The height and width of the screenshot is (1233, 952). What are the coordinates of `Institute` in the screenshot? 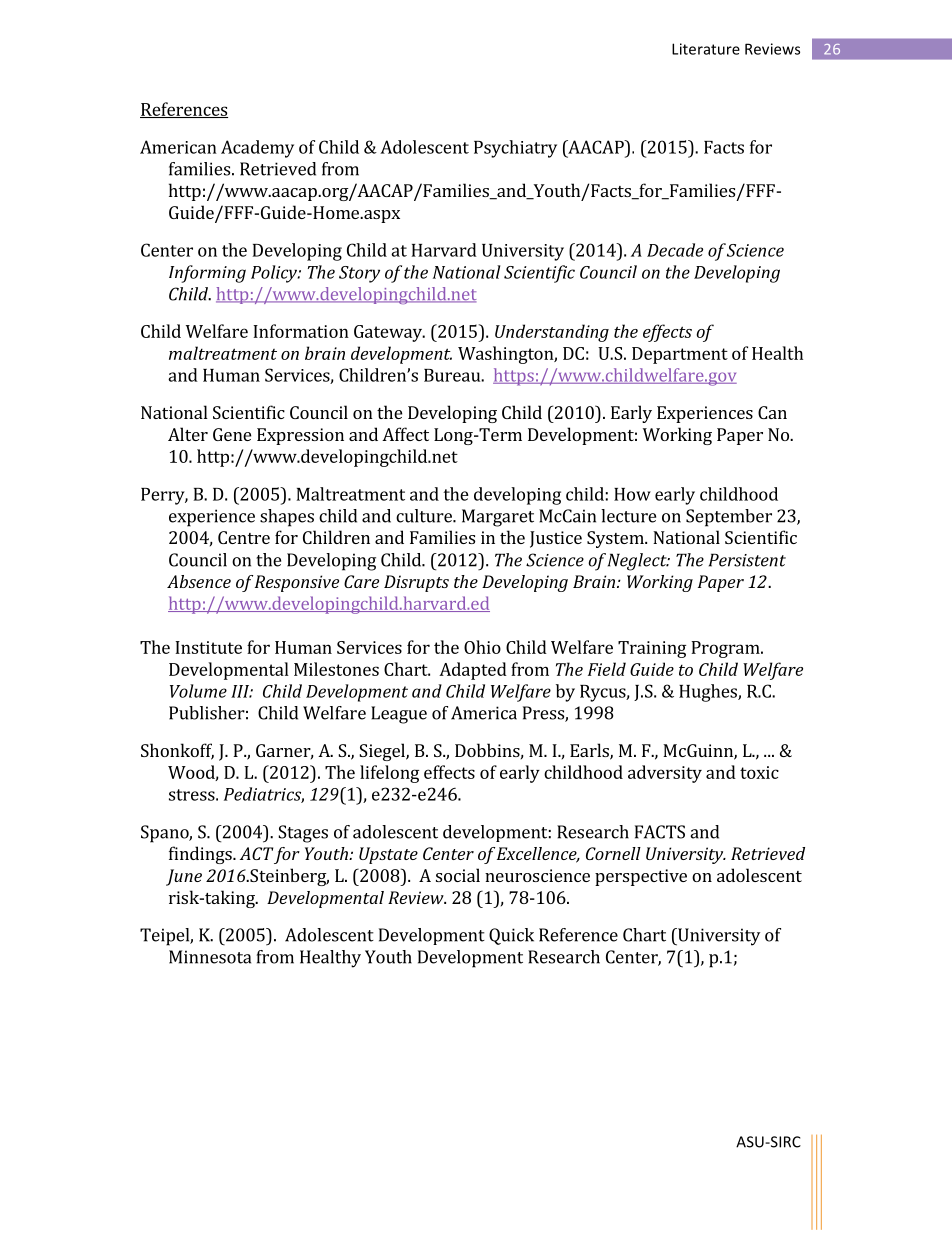 It's located at (208, 647).
